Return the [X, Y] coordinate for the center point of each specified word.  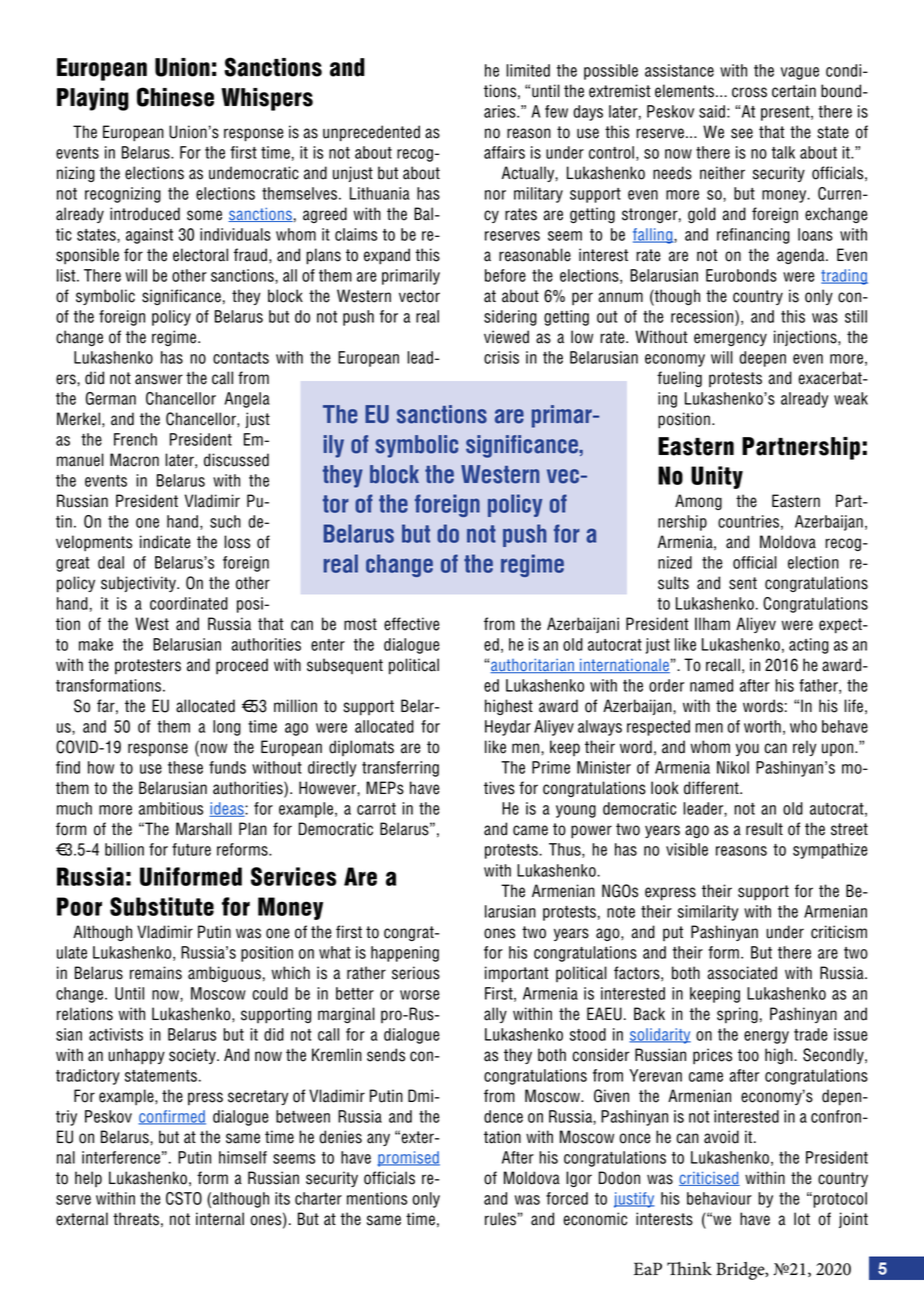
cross [749, 92]
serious [416, 973]
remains [156, 973]
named [711, 685]
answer [159, 379]
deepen [762, 359]
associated [742, 973]
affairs [504, 152]
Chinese [175, 97]
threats [136, 1219]
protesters [148, 666]
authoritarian [533, 666]
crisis [501, 357]
